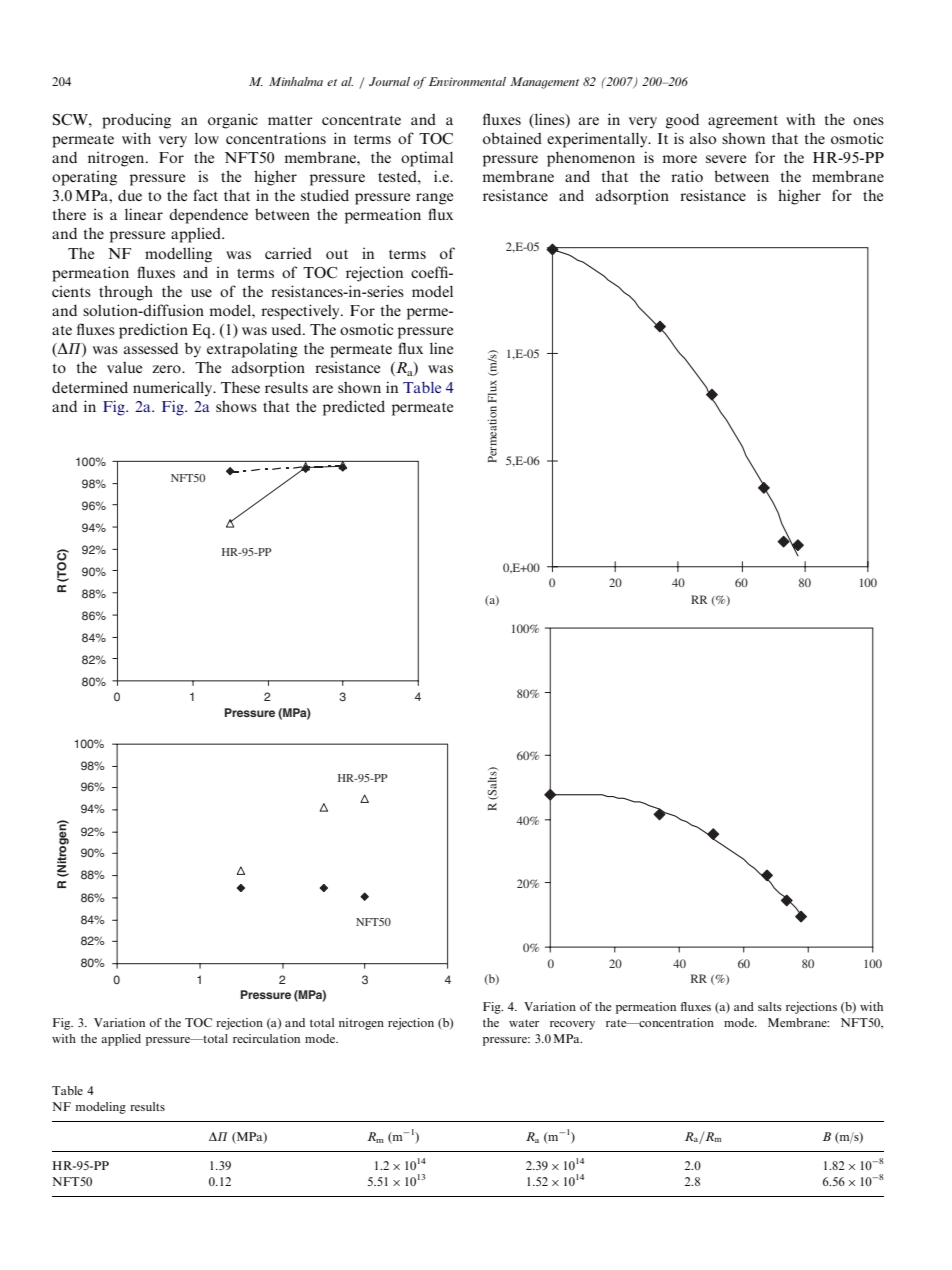  Describe the element at coordinates (174, 389) in the document. I see `numerically` at that location.
